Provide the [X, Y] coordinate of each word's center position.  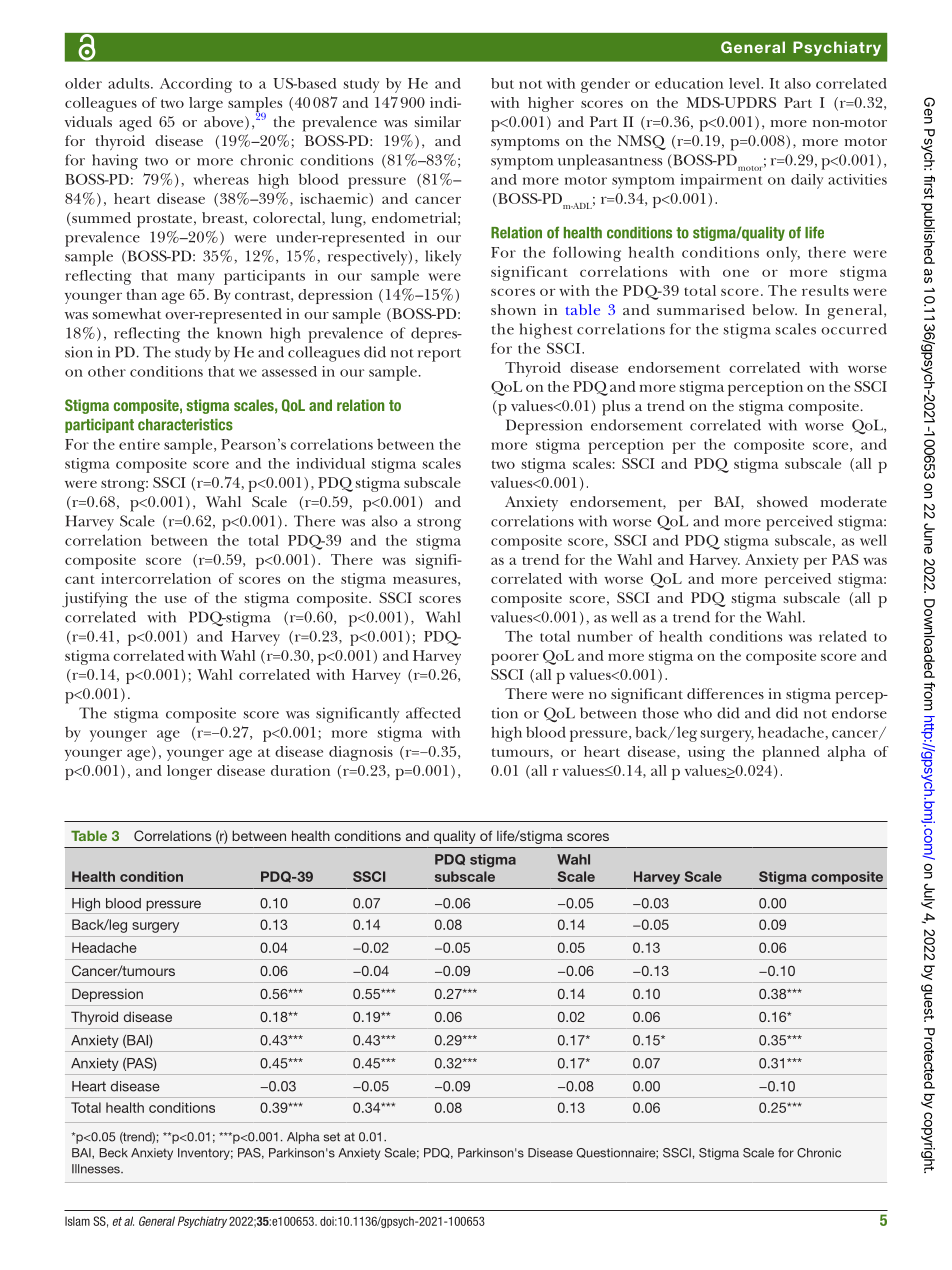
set [332, 1137]
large [206, 104]
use [175, 599]
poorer [515, 659]
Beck [113, 1153]
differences [725, 693]
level [745, 83]
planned [791, 753]
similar [438, 121]
